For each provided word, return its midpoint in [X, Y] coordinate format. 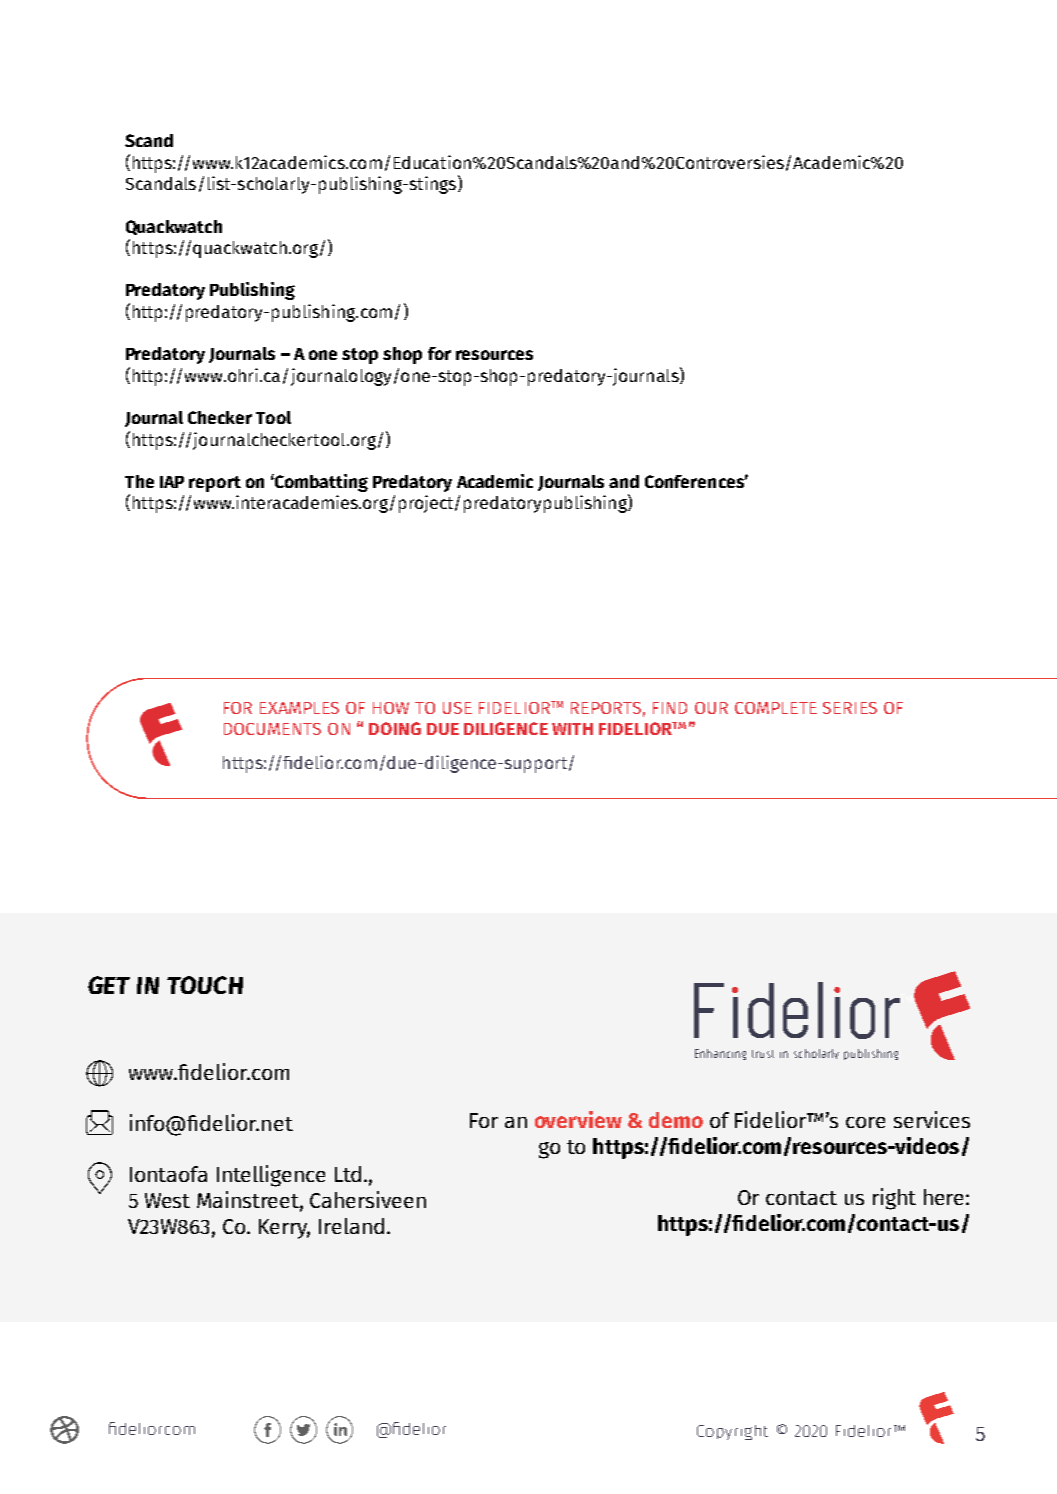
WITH [572, 729]
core [865, 1122]
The [139, 481]
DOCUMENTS [272, 729]
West [167, 1200]
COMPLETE [776, 708]
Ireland [351, 1226]
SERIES [850, 708]
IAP [172, 482]
